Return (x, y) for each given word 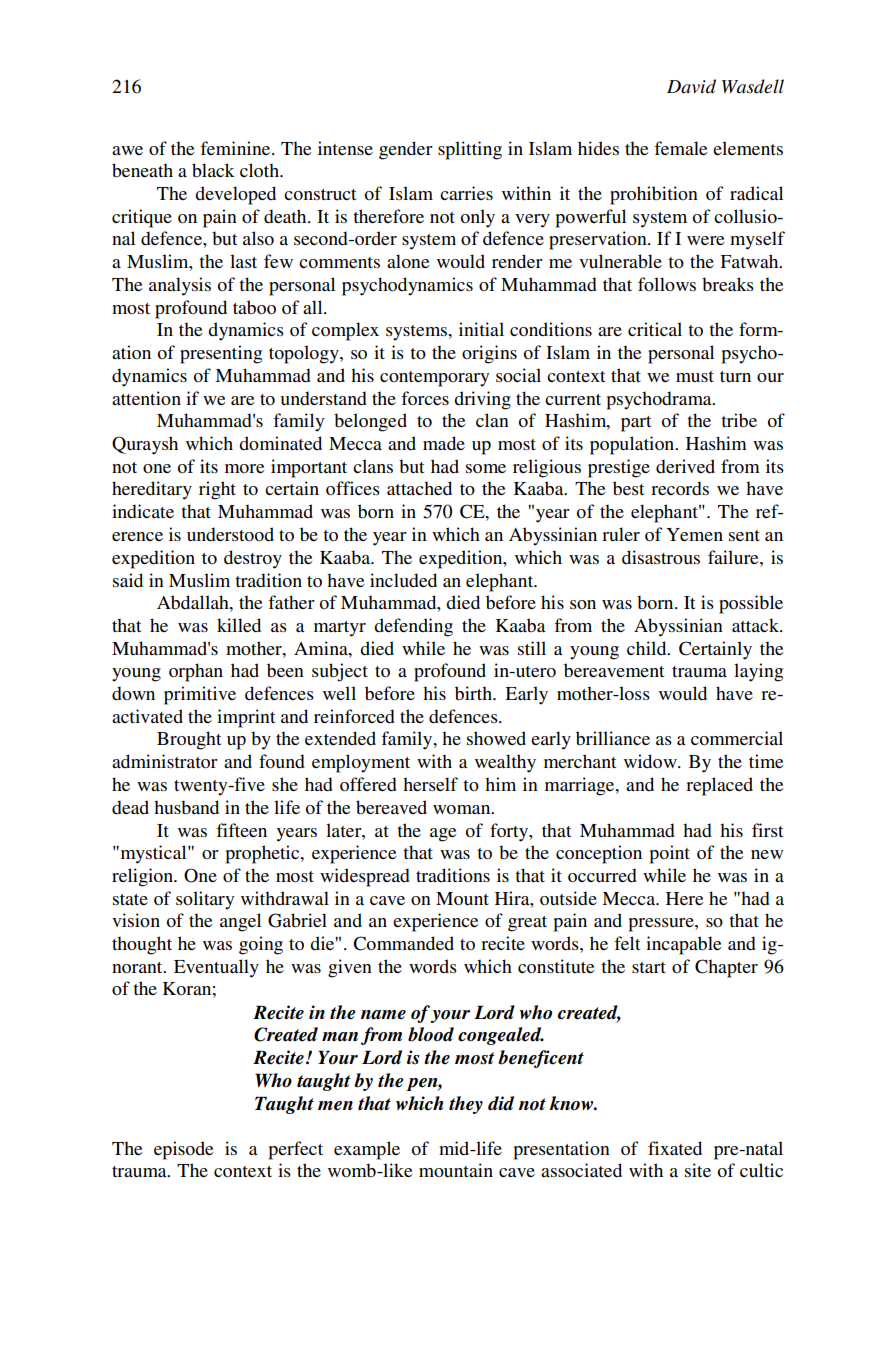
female (681, 148)
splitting (470, 150)
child (648, 648)
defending (413, 627)
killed (239, 625)
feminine (236, 148)
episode (184, 1150)
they (466, 1105)
